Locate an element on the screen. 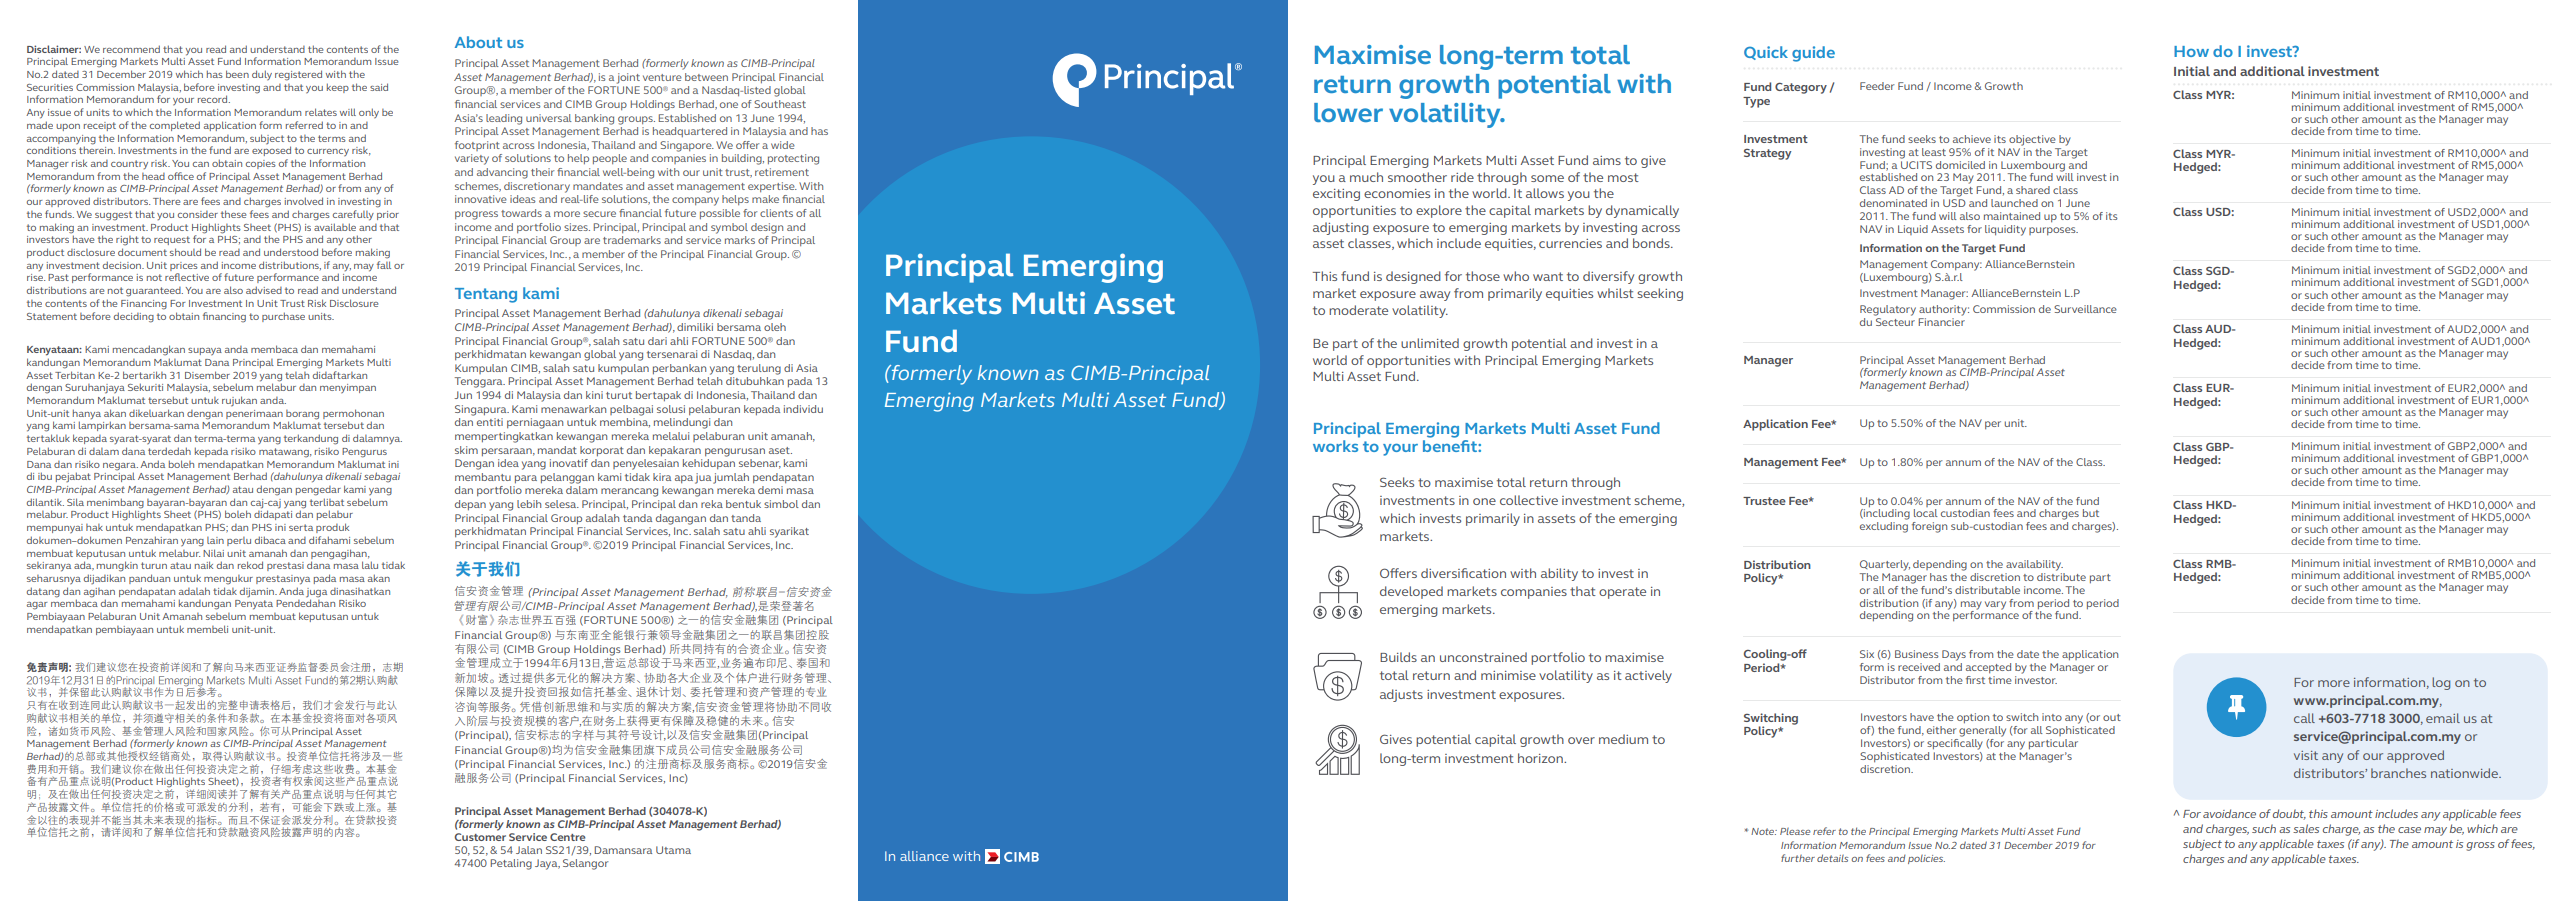 The image size is (2575, 901). distribute is located at coordinates (2061, 575).
